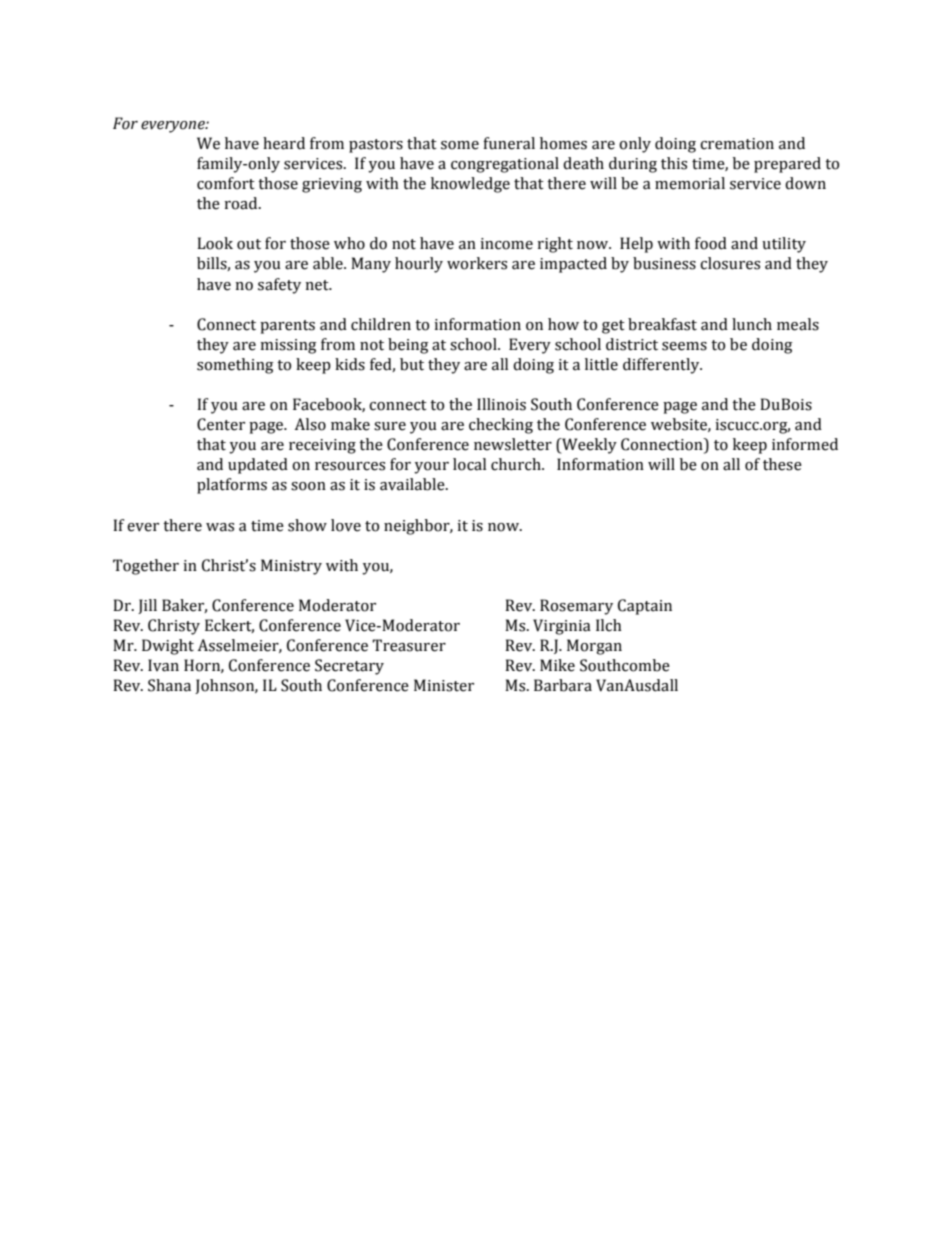  I want to click on comfort, so click(226, 183).
